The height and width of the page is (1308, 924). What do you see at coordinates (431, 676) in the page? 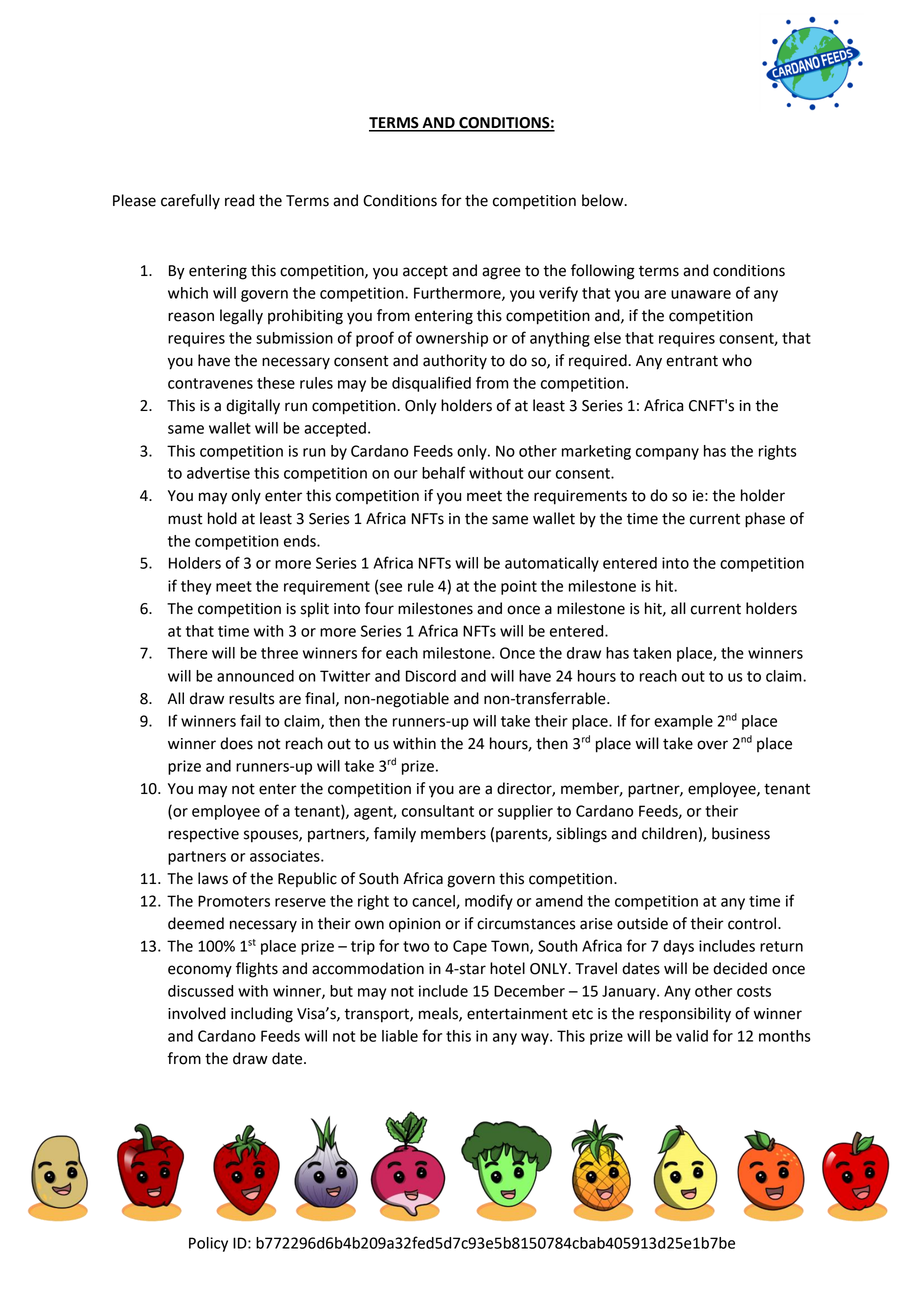
I see `Discord` at bounding box center [431, 676].
